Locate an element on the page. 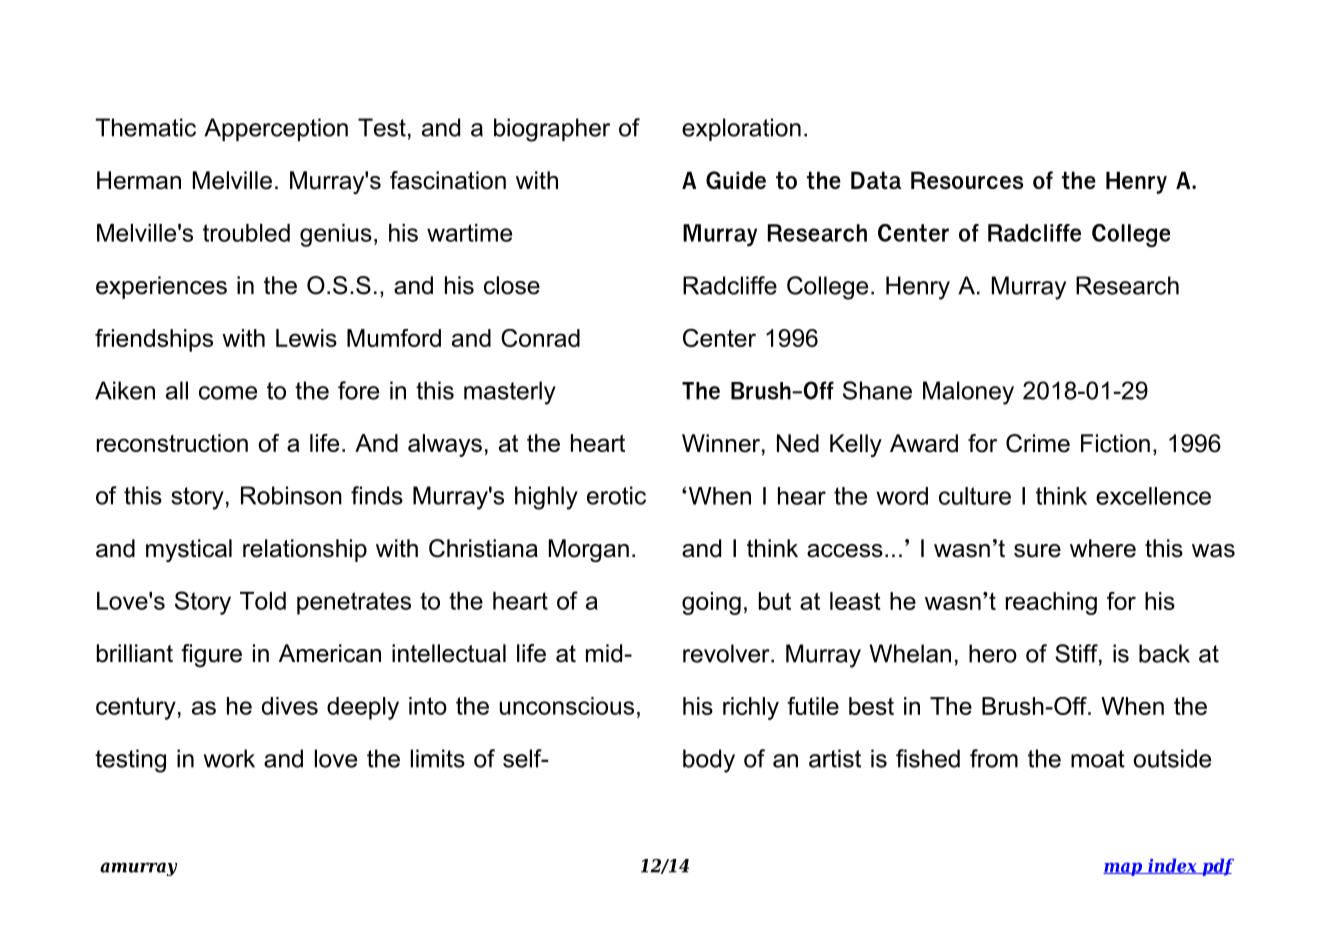 The width and height of the image is (1332, 939). excellence is located at coordinates (1153, 496).
